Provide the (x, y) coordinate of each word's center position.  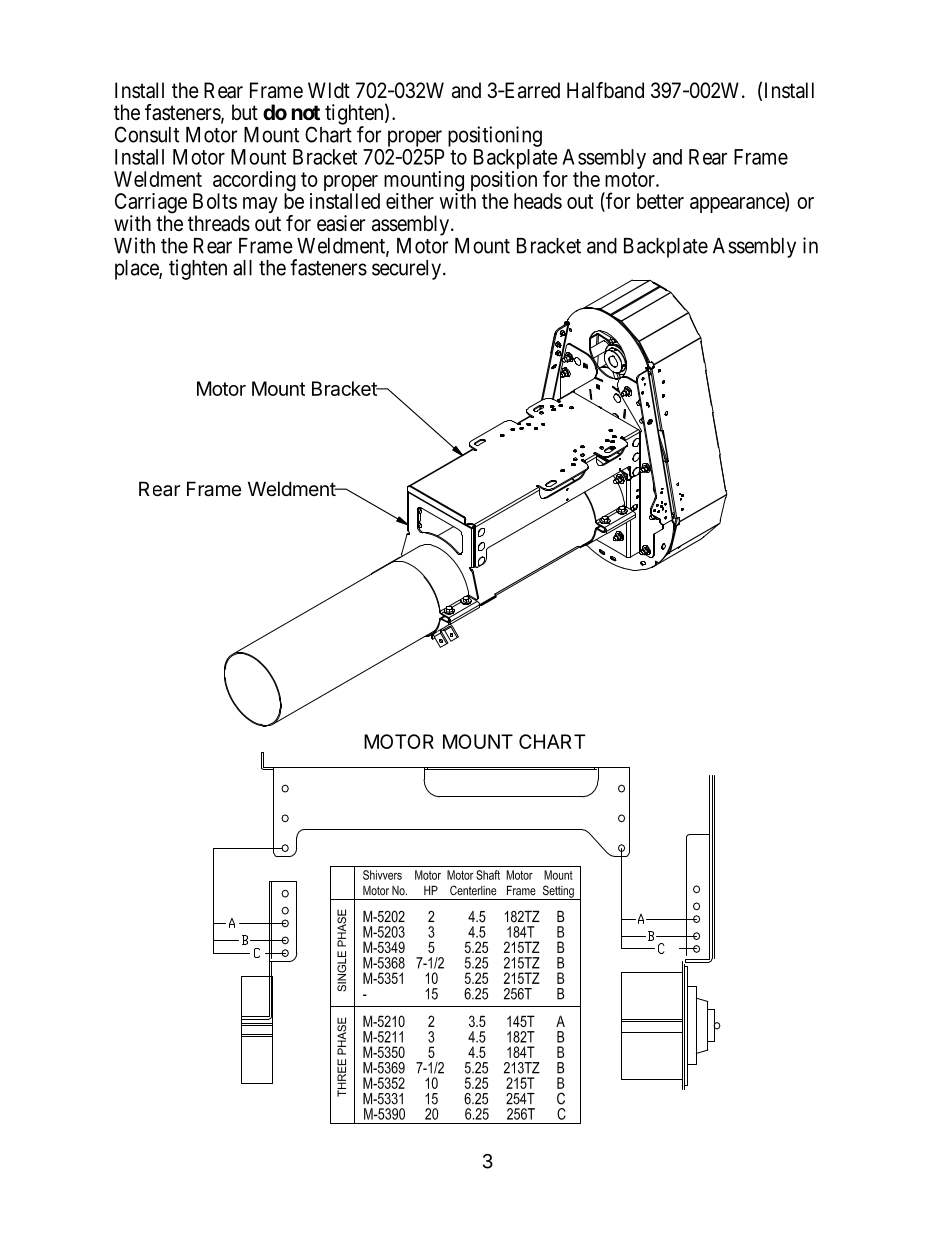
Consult (147, 134)
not (306, 112)
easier (341, 223)
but (245, 112)
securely (406, 270)
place (137, 270)
